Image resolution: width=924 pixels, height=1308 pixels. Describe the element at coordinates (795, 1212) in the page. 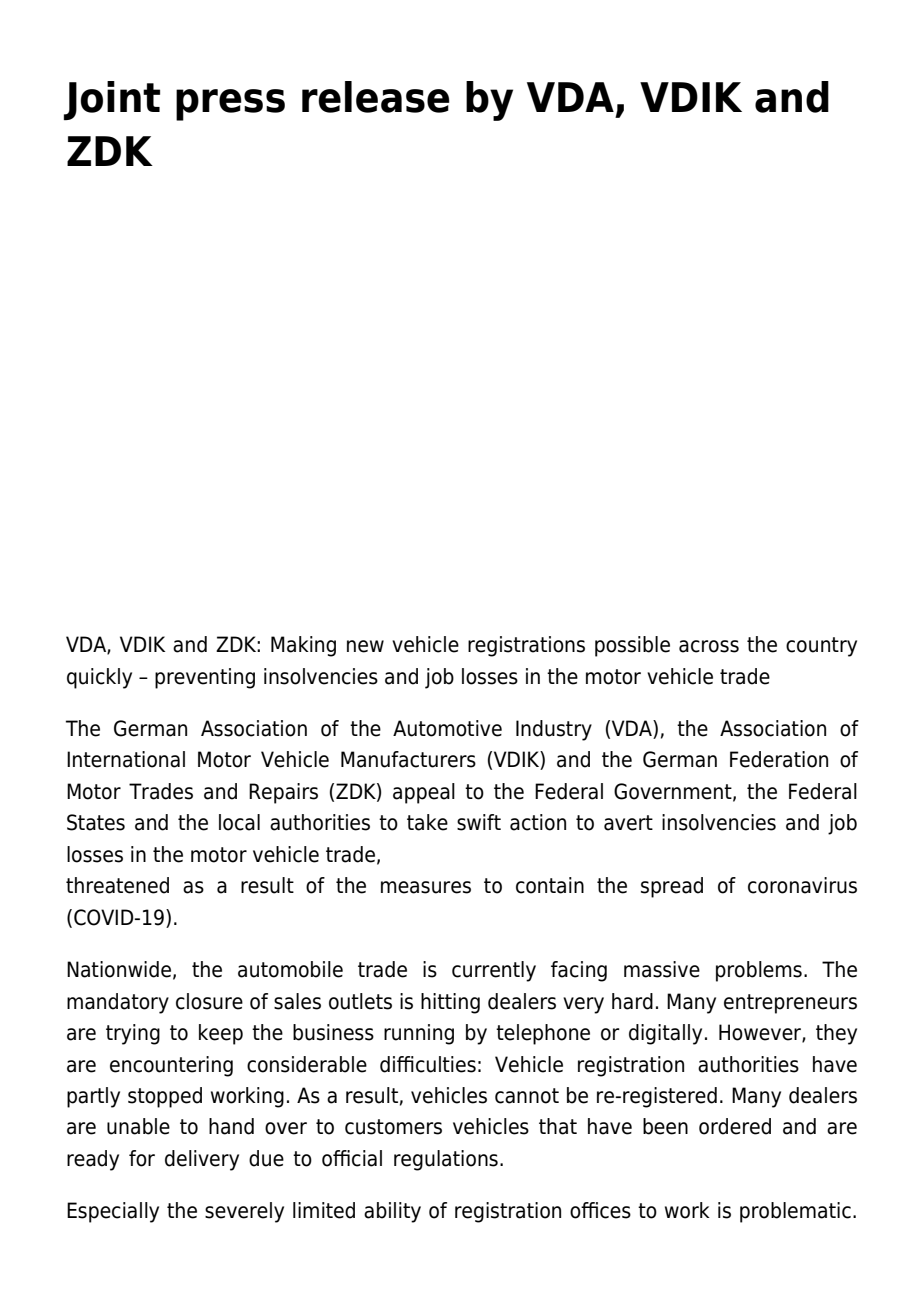

I see `problematic` at that location.
